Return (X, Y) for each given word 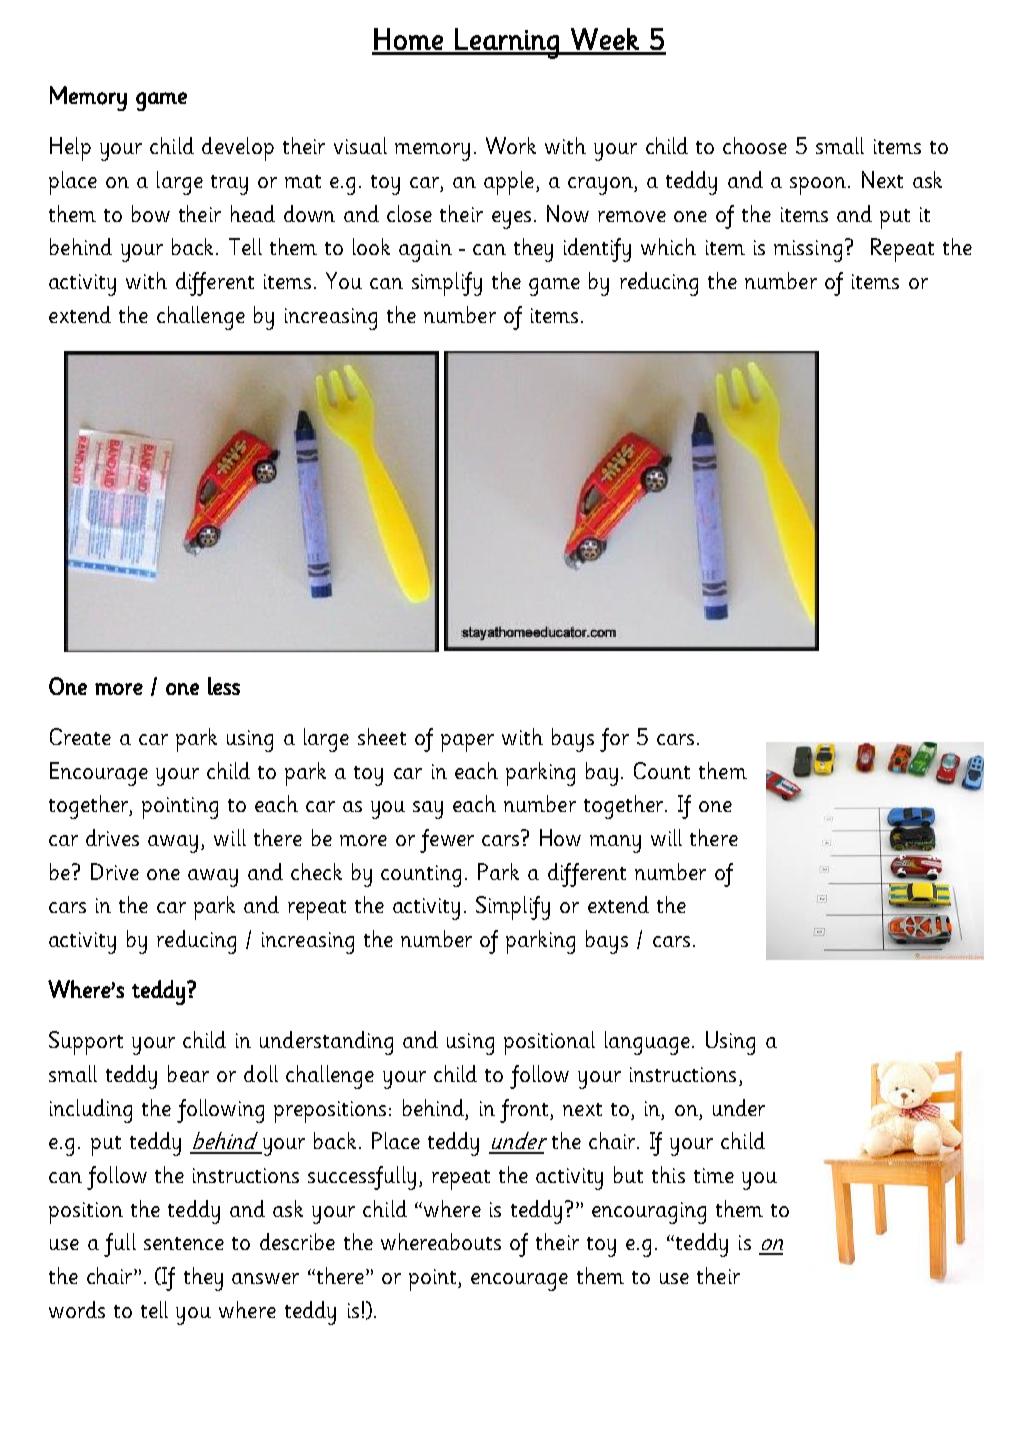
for (614, 740)
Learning (507, 43)
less (224, 686)
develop (238, 149)
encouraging (649, 1213)
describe (297, 1241)
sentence (184, 1243)
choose (755, 145)
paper (467, 743)
